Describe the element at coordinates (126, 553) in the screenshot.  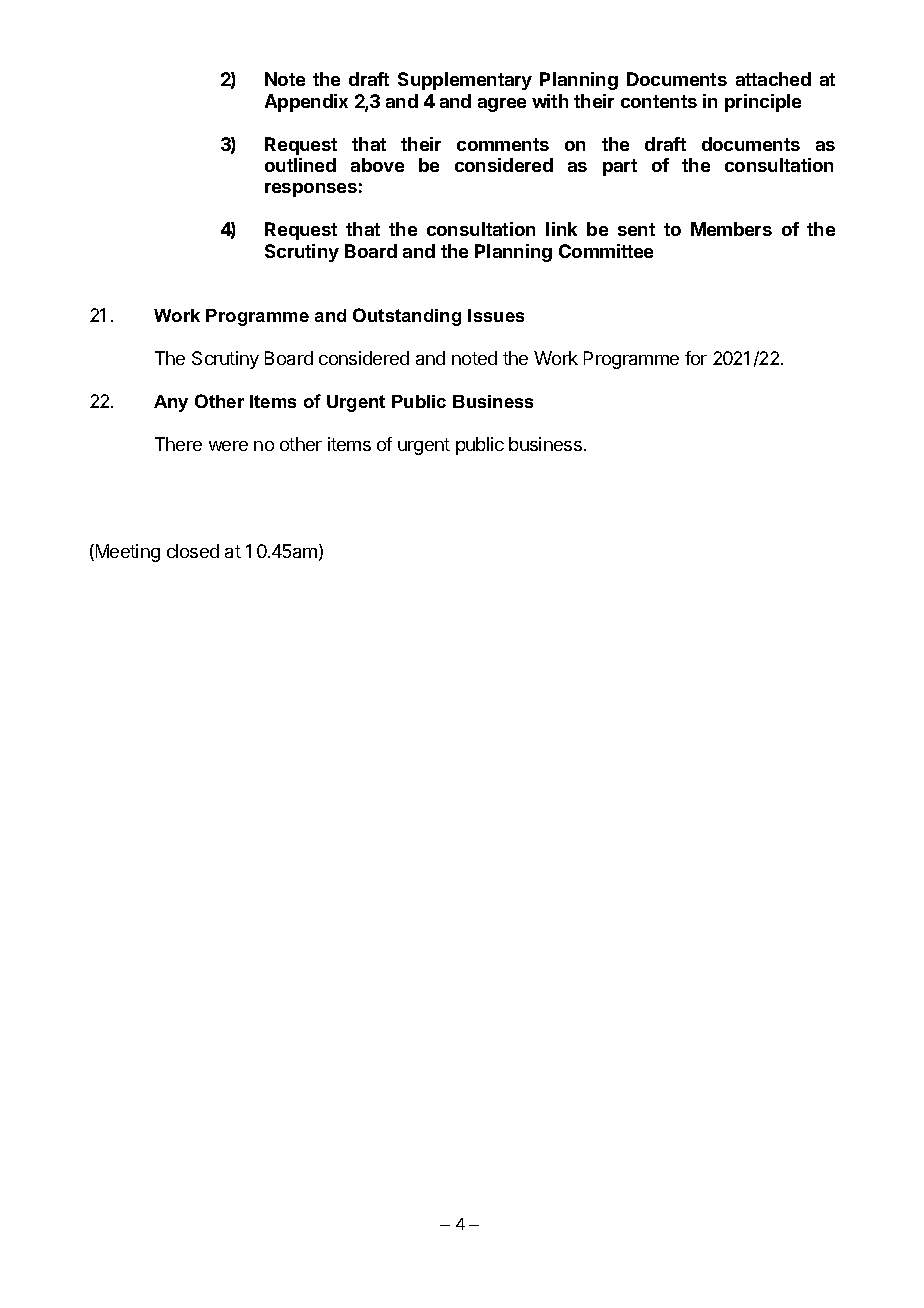
I see `Meeting` at that location.
